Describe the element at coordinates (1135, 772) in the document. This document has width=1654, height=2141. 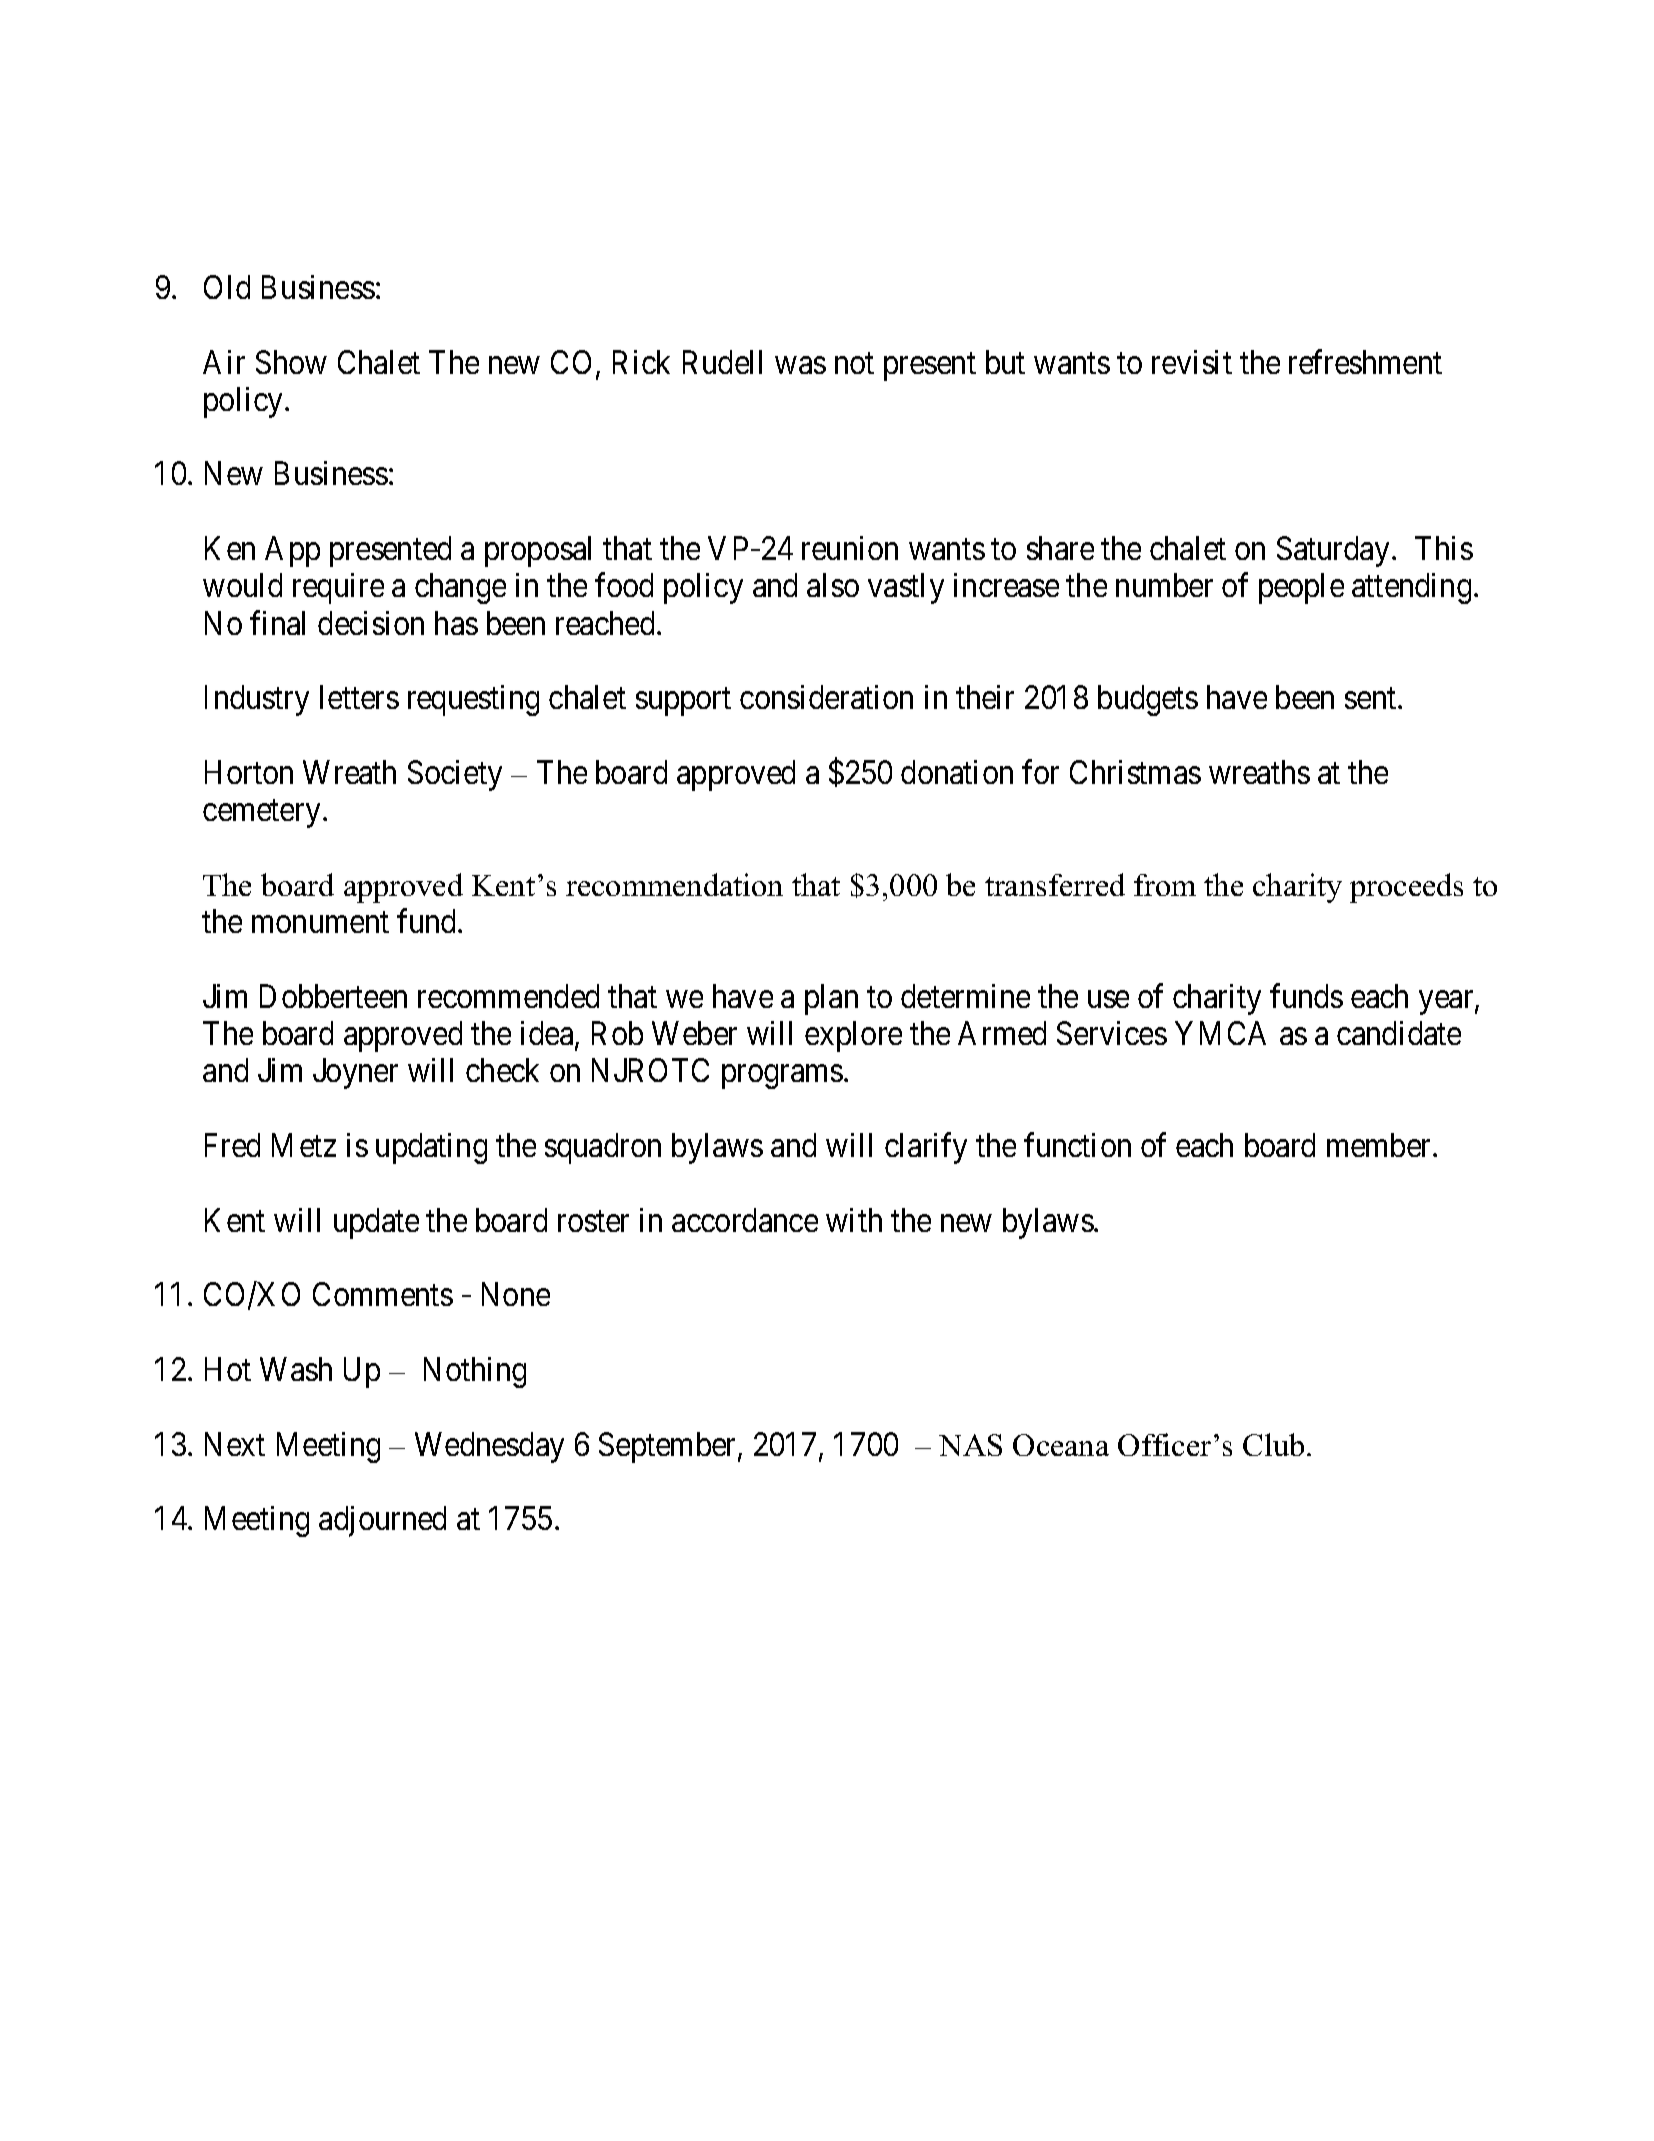
I see `Christmas` at that location.
